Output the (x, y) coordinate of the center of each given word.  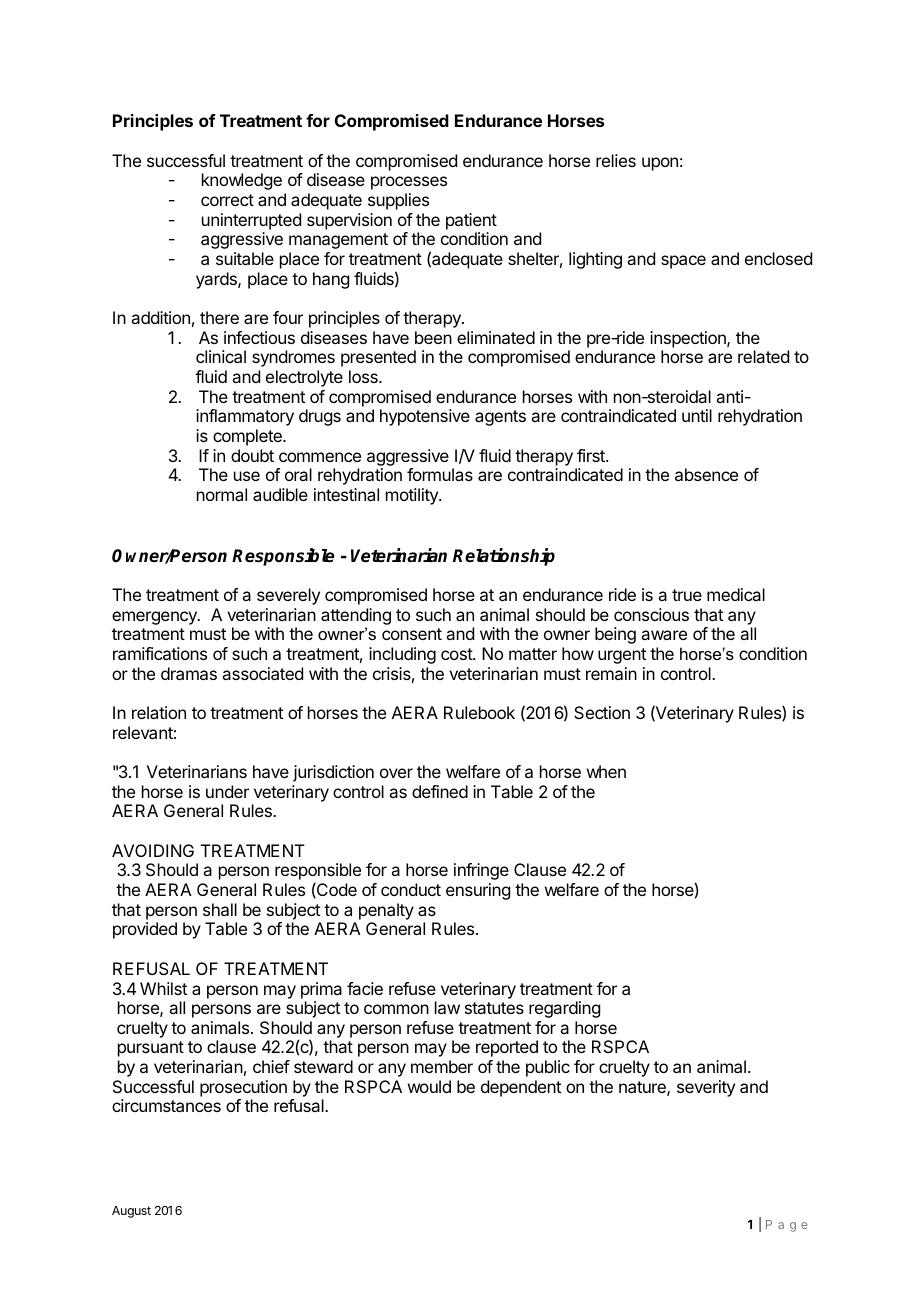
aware (664, 635)
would (429, 1086)
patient (471, 221)
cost (457, 654)
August (131, 1212)
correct (227, 200)
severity (706, 1088)
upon (660, 164)
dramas (189, 673)
